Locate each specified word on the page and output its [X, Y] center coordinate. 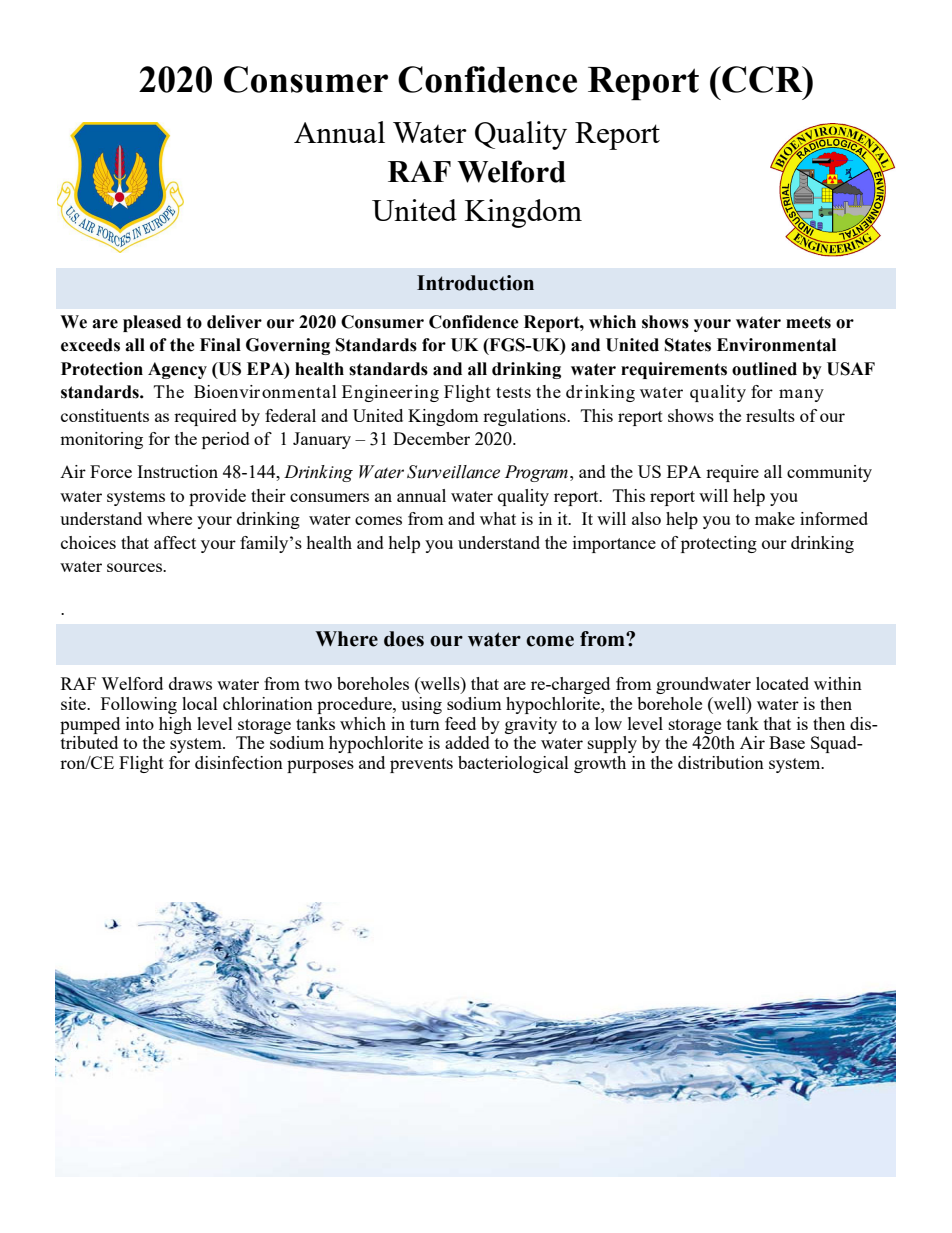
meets [808, 322]
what [498, 518]
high [175, 725]
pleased [152, 323]
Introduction [475, 283]
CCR [762, 79]
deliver [234, 322]
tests [513, 392]
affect [175, 542]
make [775, 518]
